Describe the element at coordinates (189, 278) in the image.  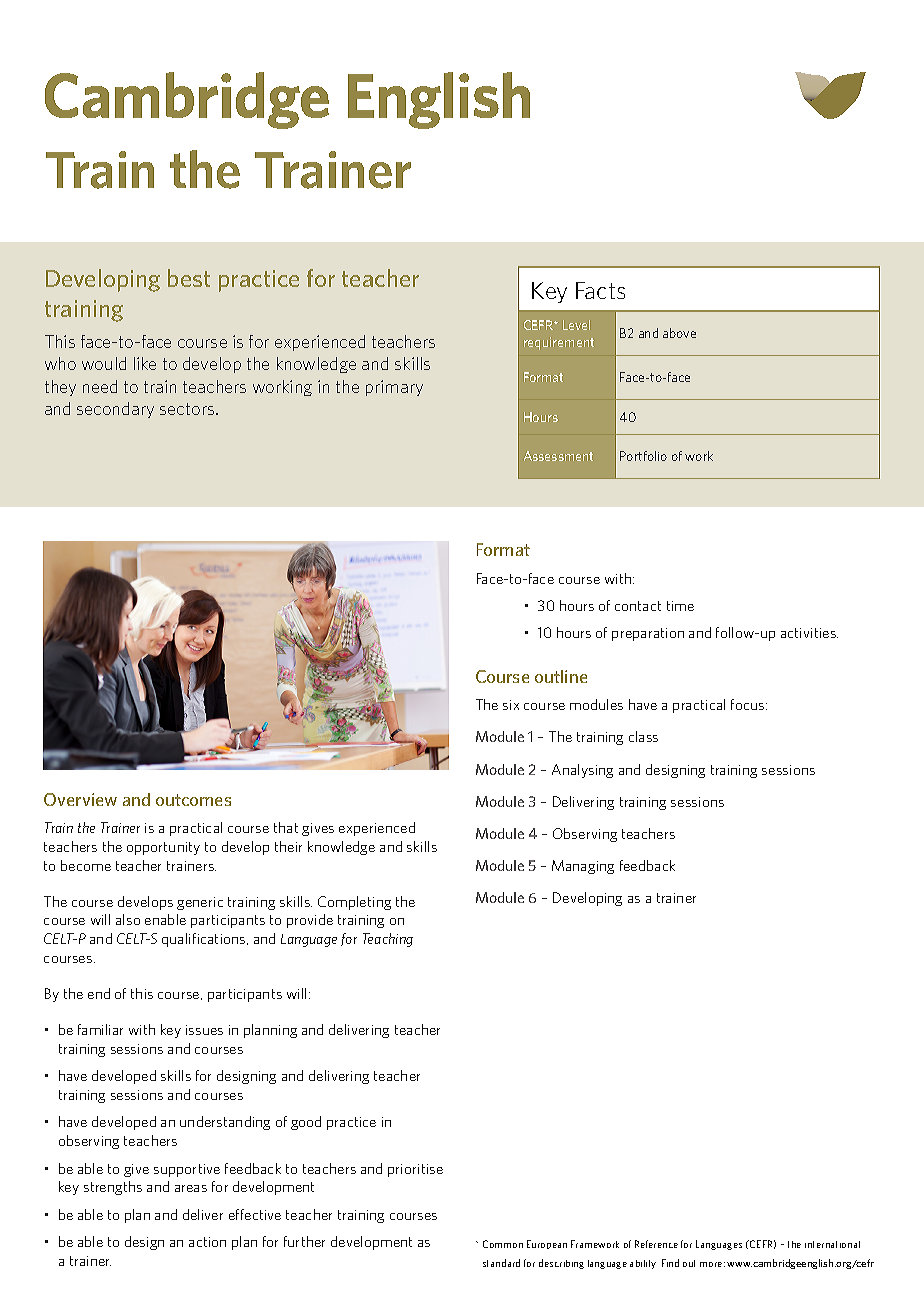
I see `best` at that location.
